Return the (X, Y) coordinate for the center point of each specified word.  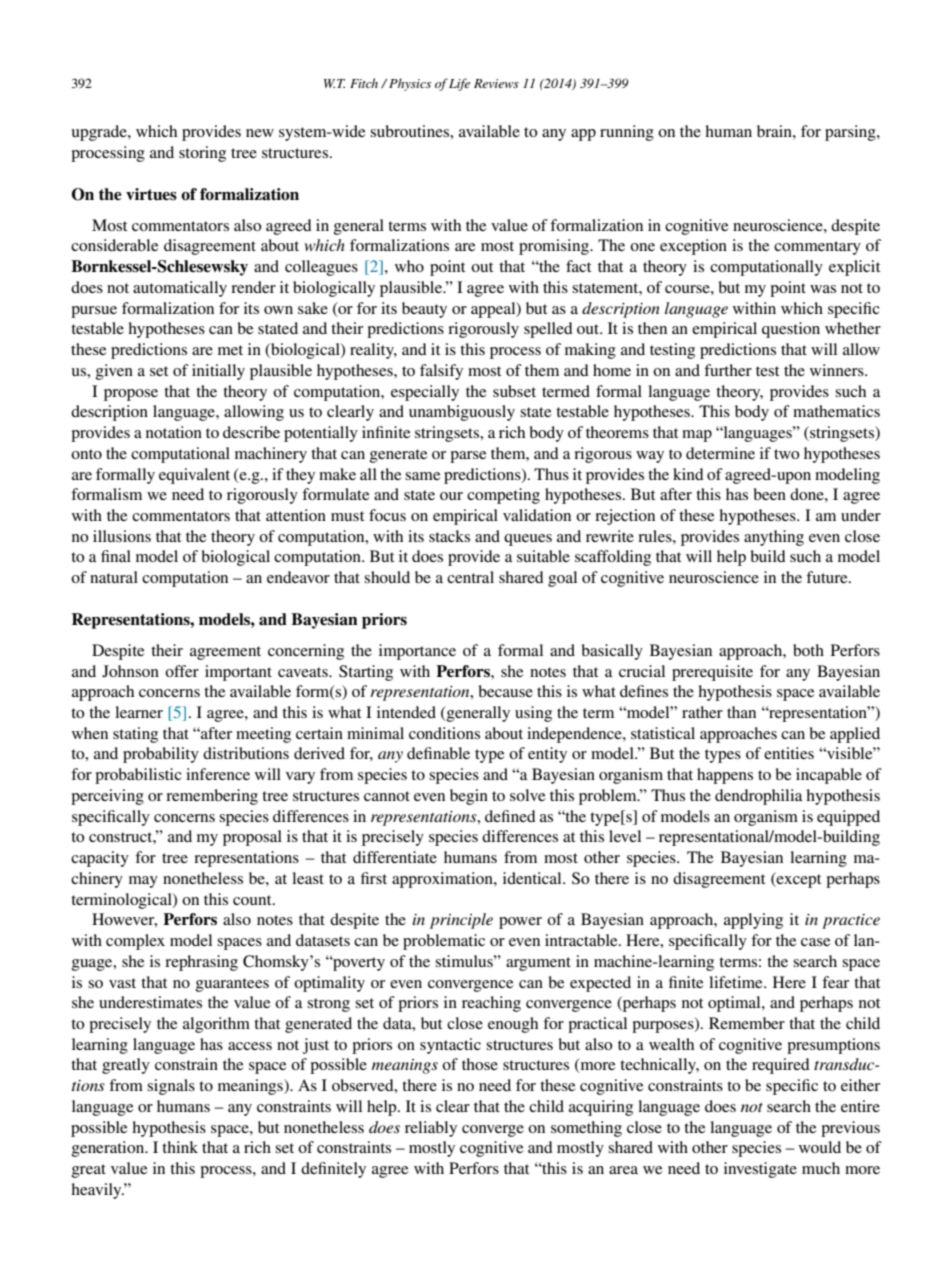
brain (775, 131)
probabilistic (138, 776)
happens (725, 776)
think (180, 1147)
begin (469, 797)
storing (202, 154)
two (787, 454)
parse (468, 457)
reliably (431, 1129)
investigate (760, 1170)
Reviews (496, 83)
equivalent (194, 476)
